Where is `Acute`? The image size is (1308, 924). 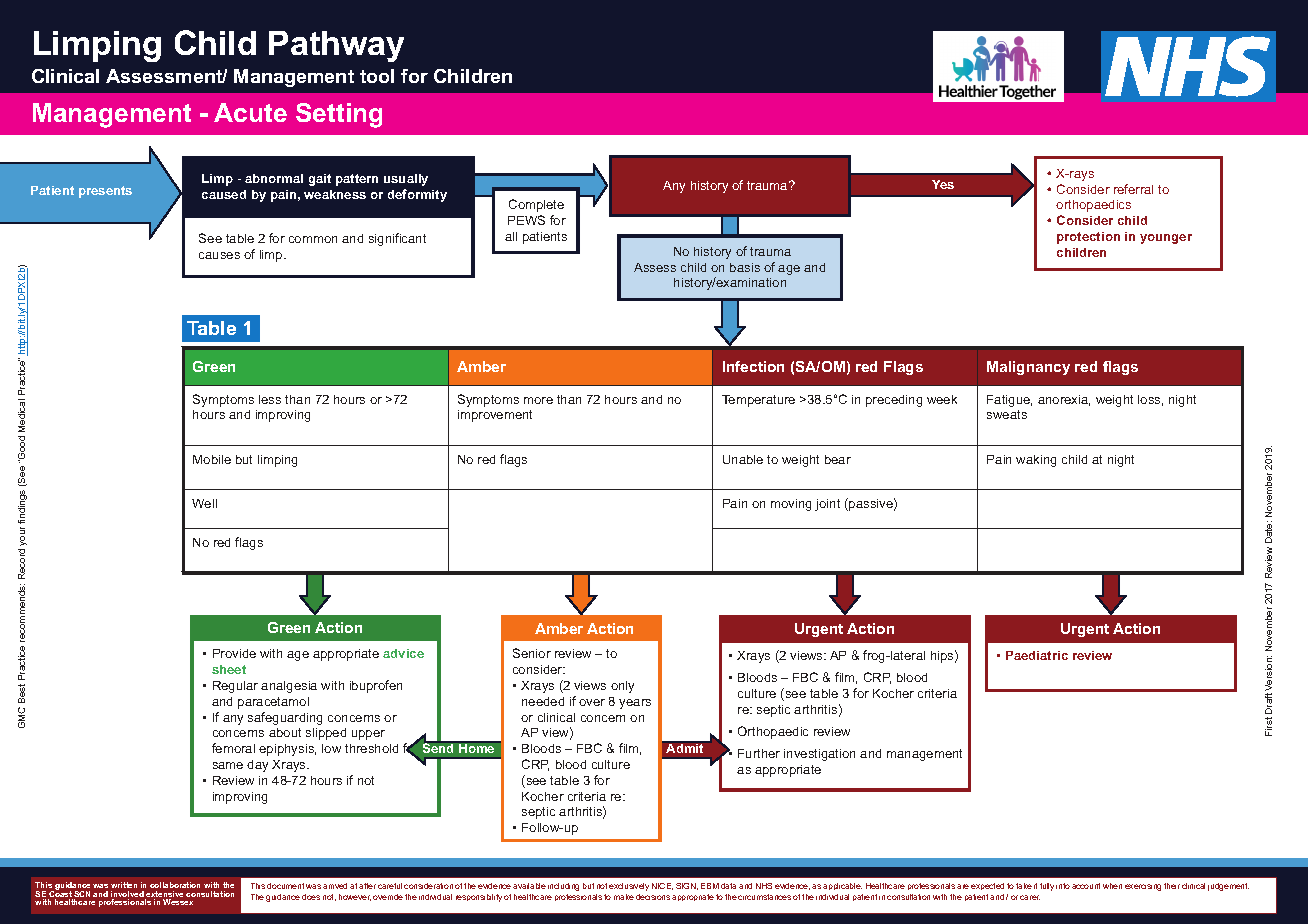 Acute is located at coordinates (250, 112).
